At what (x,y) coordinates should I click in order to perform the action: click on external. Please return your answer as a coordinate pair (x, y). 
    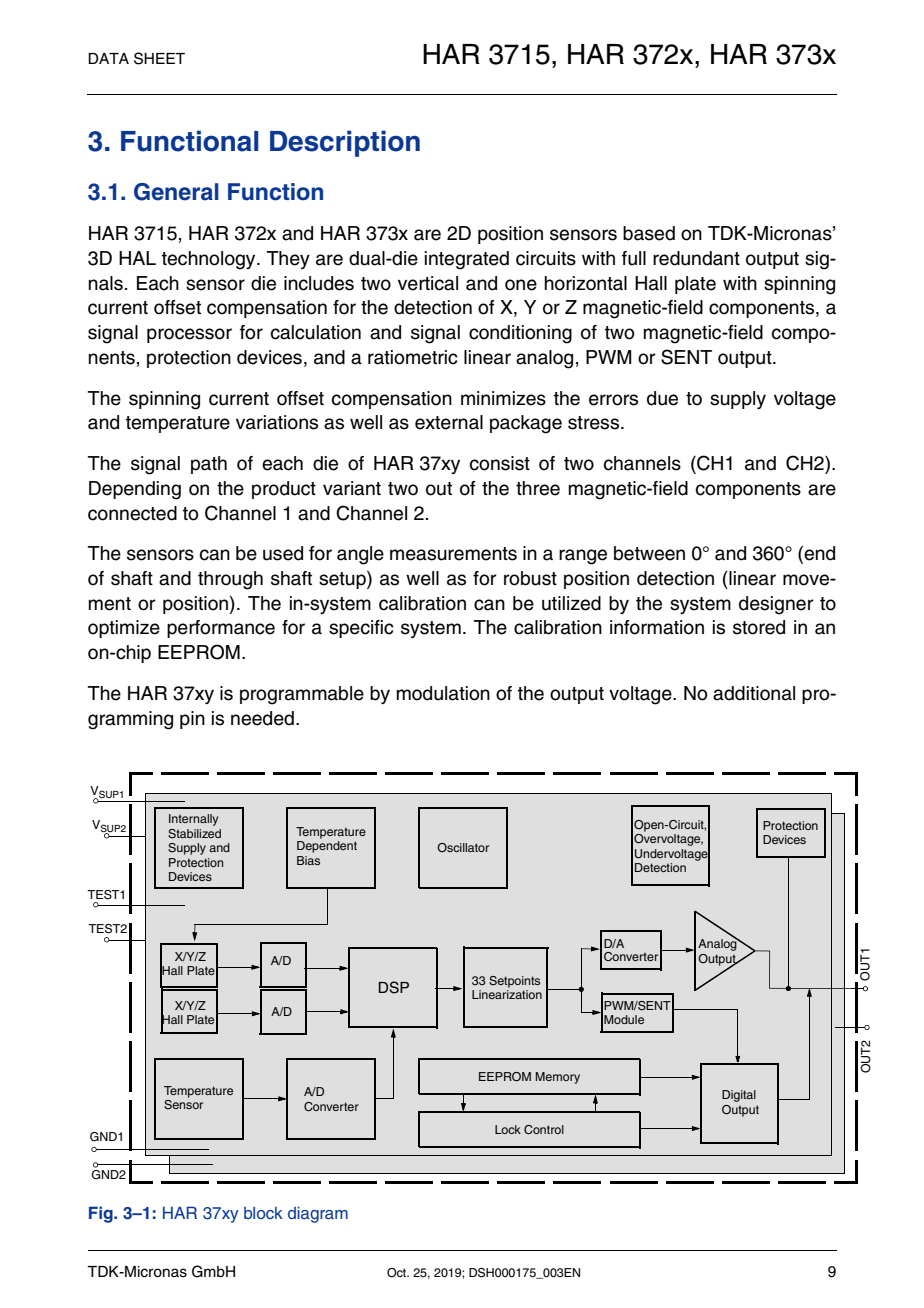
    Looking at the image, I should click on (449, 422).
